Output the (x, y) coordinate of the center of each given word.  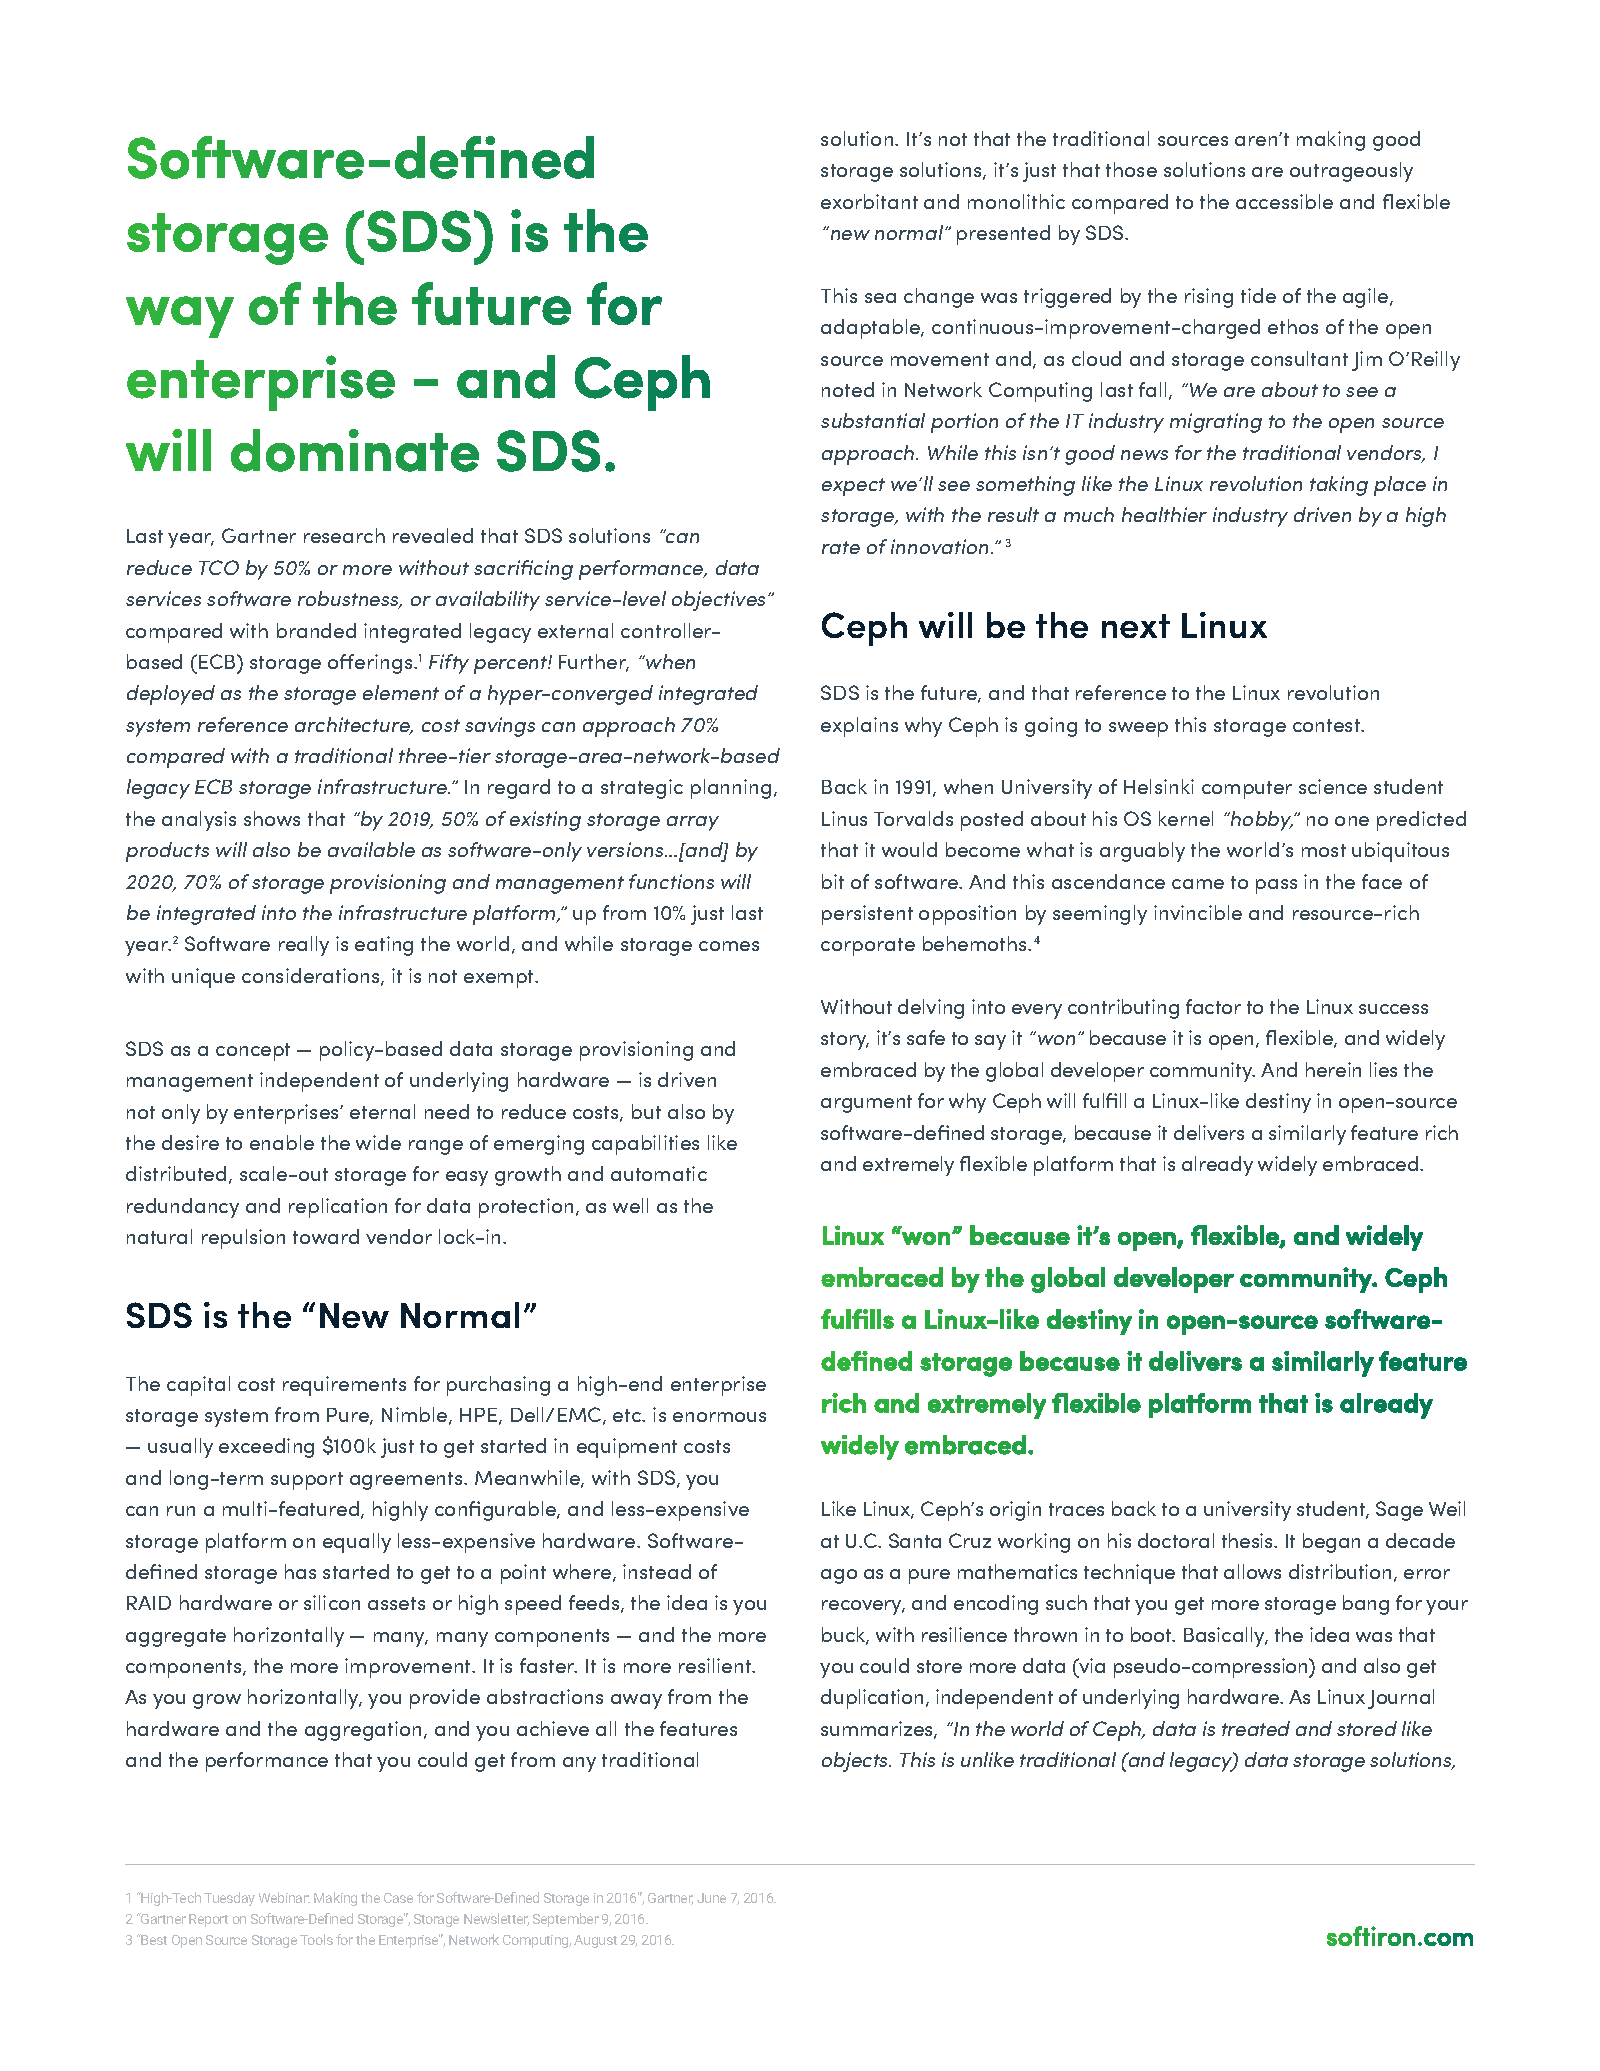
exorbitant (869, 201)
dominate (355, 450)
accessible (1284, 201)
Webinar (284, 1897)
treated (1256, 1728)
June (711, 1898)
